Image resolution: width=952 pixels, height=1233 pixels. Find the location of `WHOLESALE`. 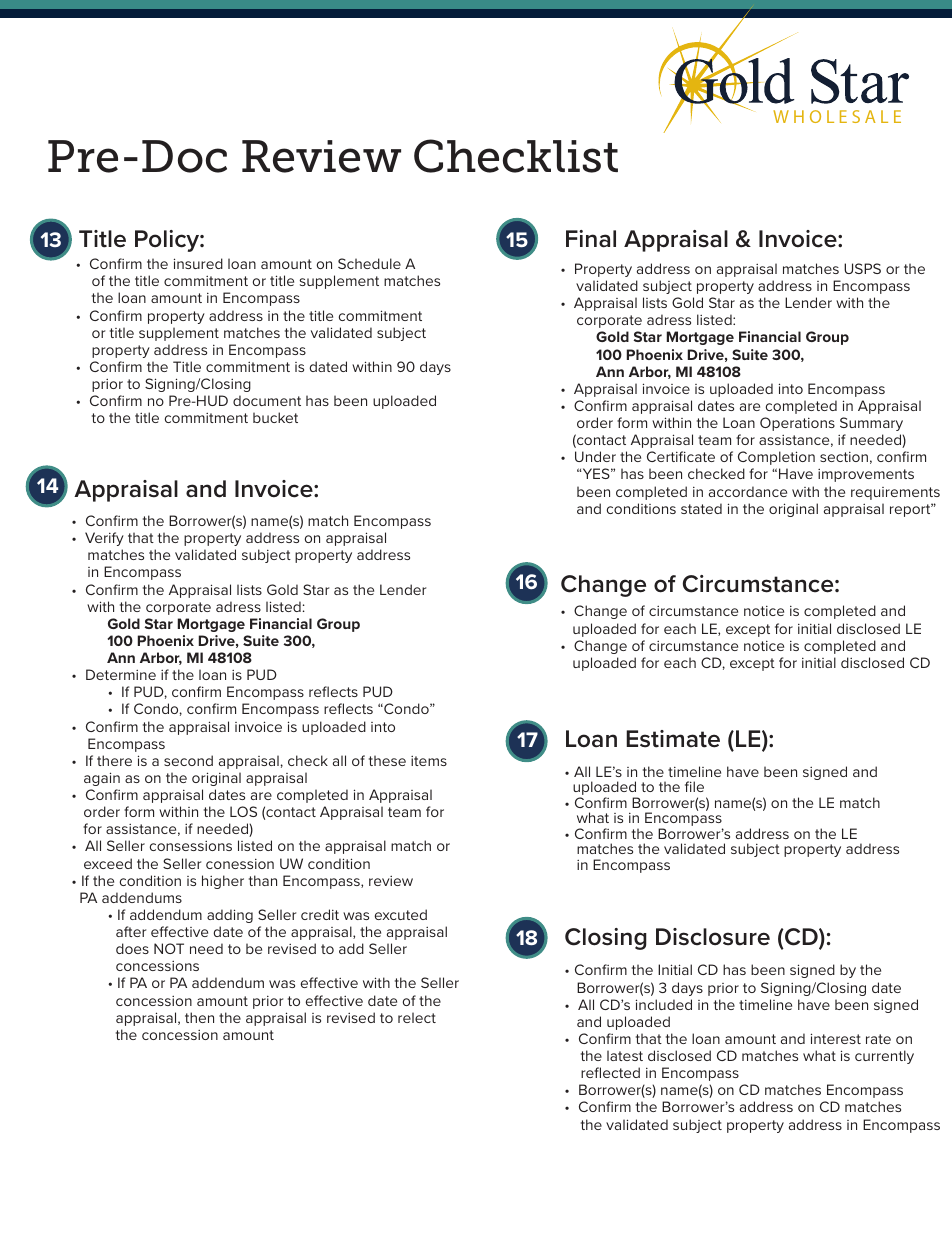

WHOLESALE is located at coordinates (837, 116).
